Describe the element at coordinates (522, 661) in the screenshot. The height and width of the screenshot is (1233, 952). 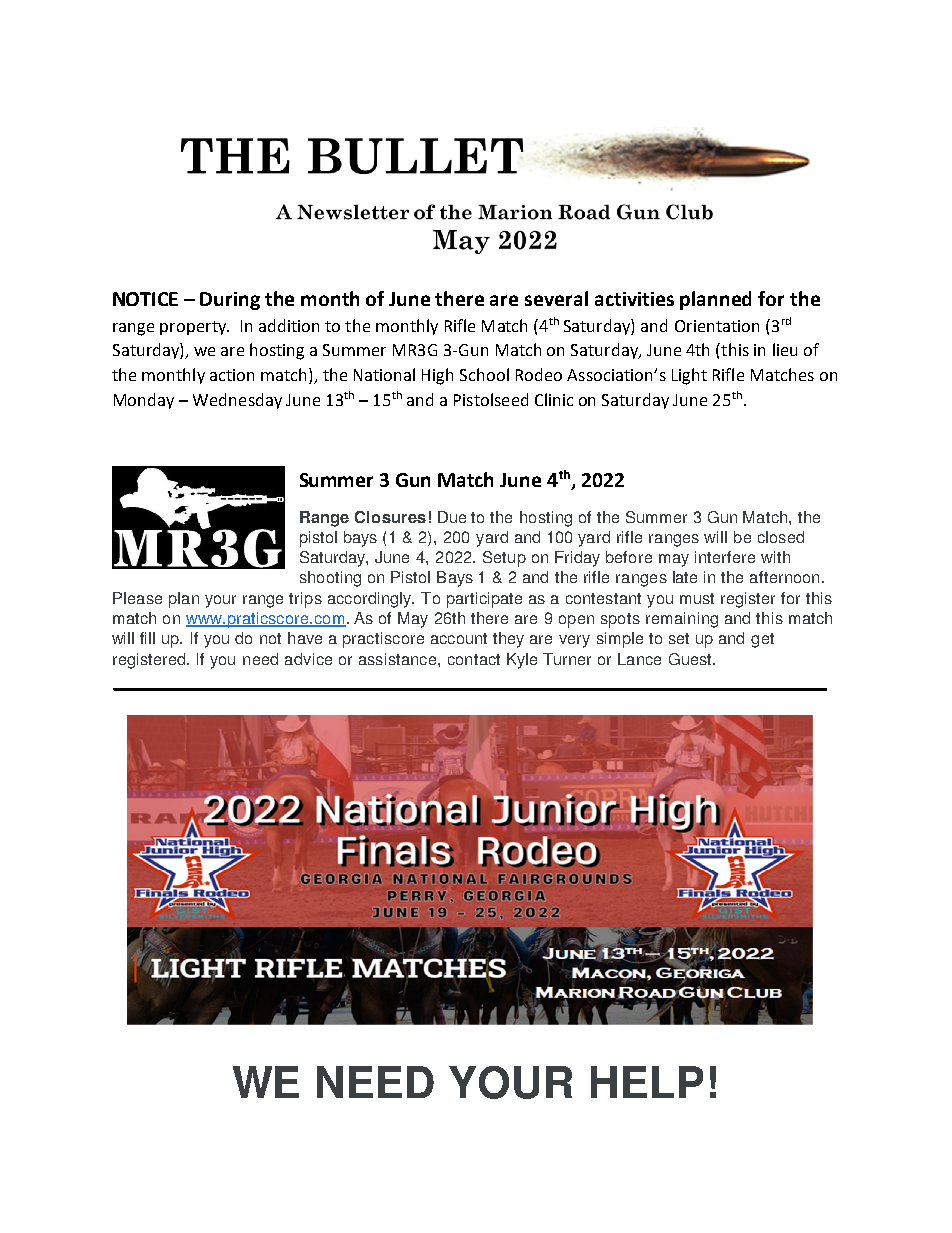
I see `Kyle` at that location.
